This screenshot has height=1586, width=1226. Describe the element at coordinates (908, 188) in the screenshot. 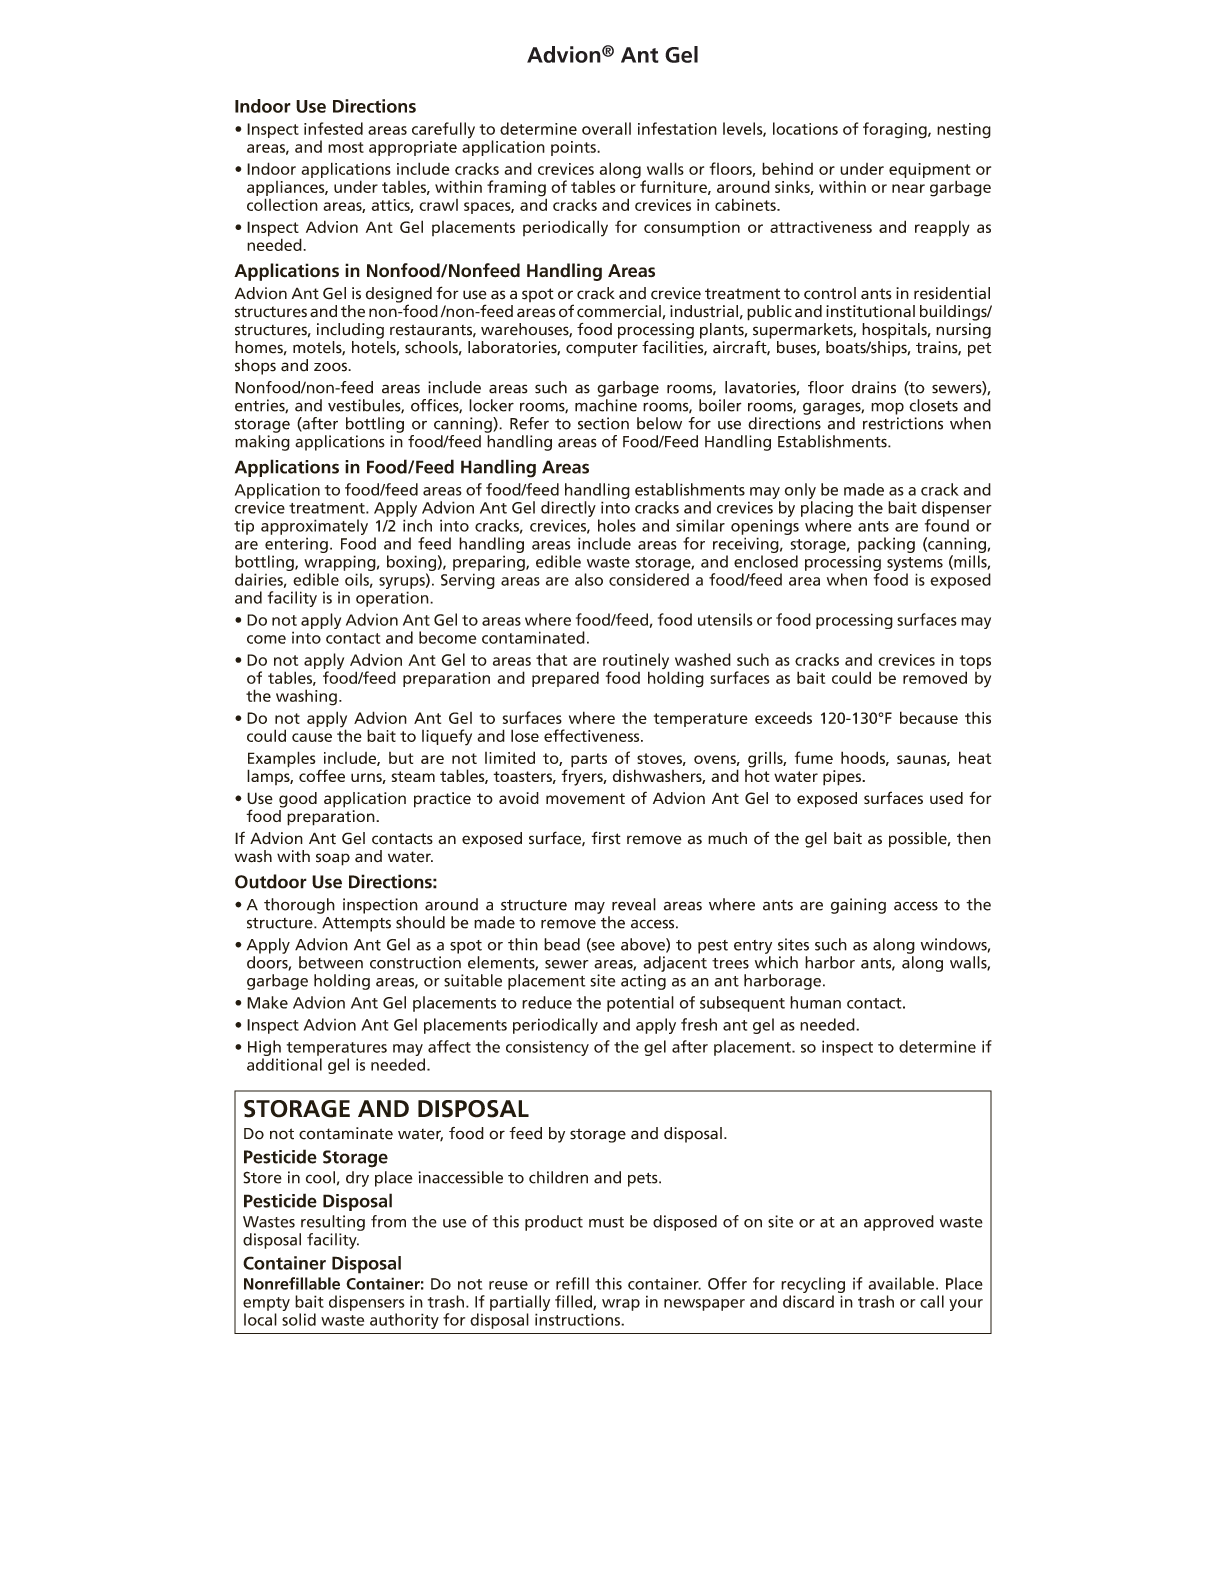

I see `near` at that location.
